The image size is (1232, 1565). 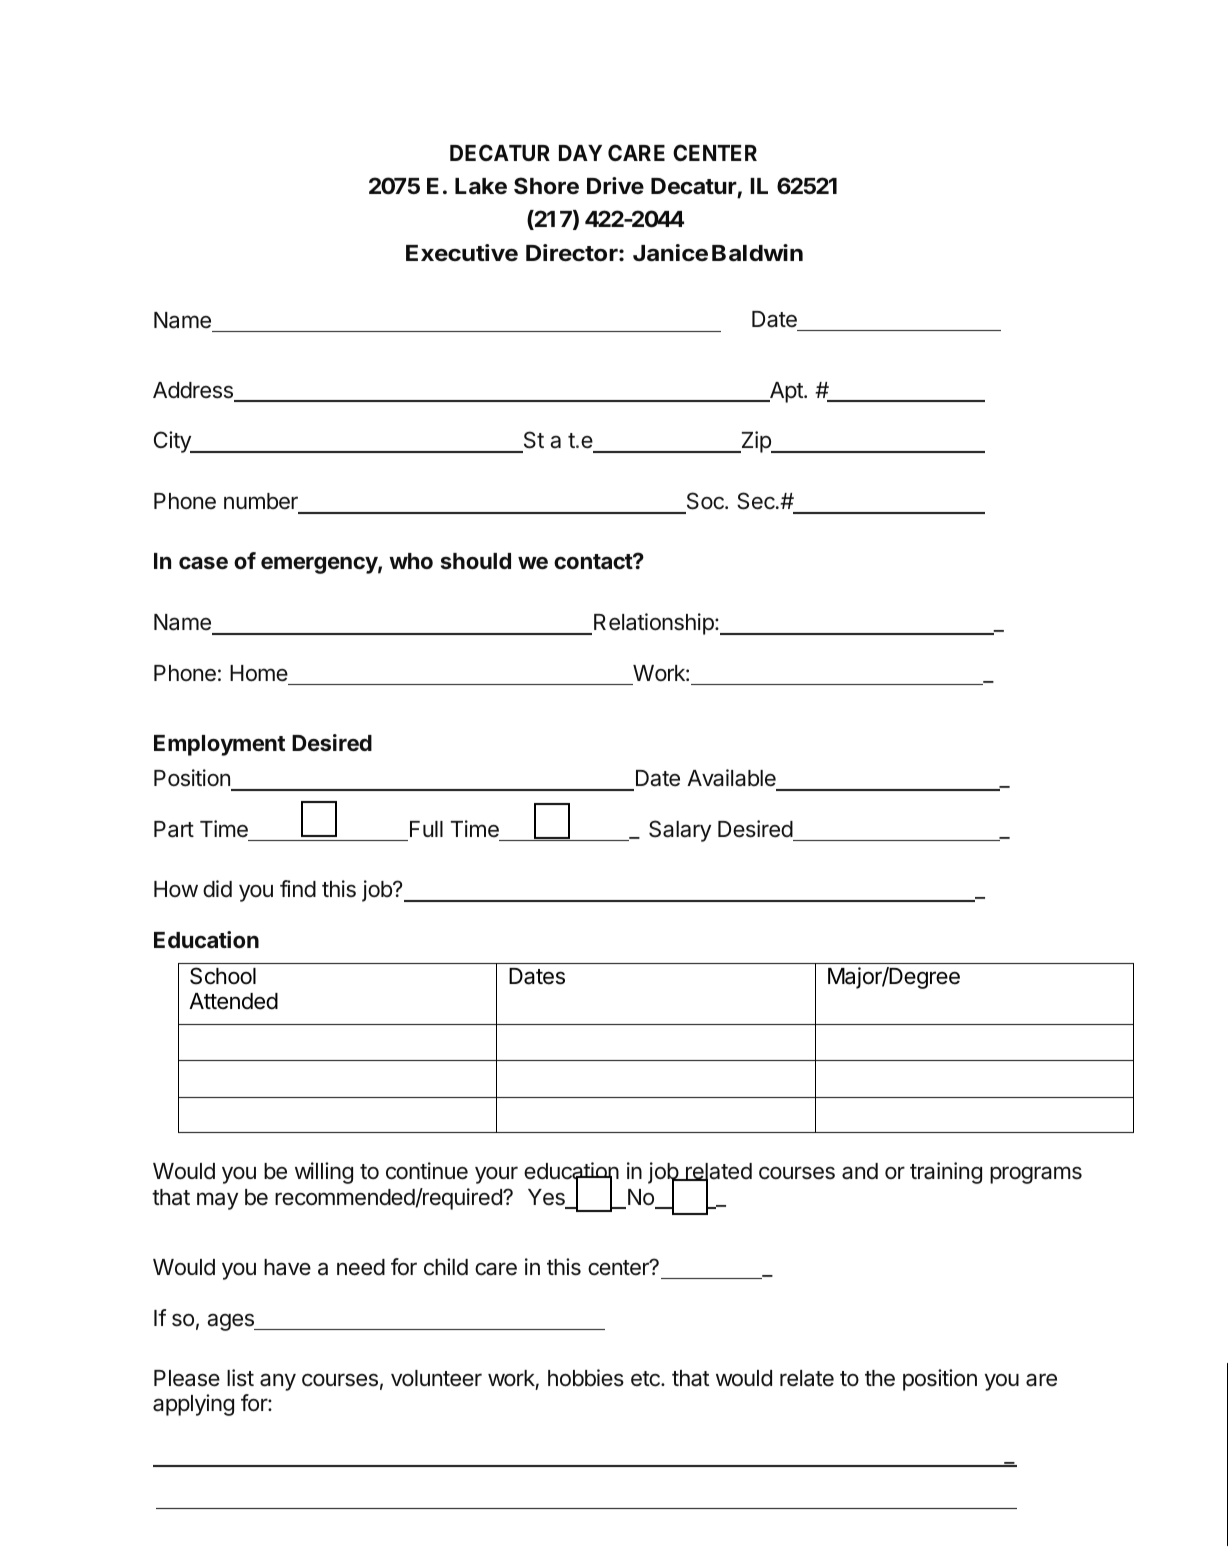 What do you see at coordinates (278, 1382) in the image?
I see `any` at bounding box center [278, 1382].
